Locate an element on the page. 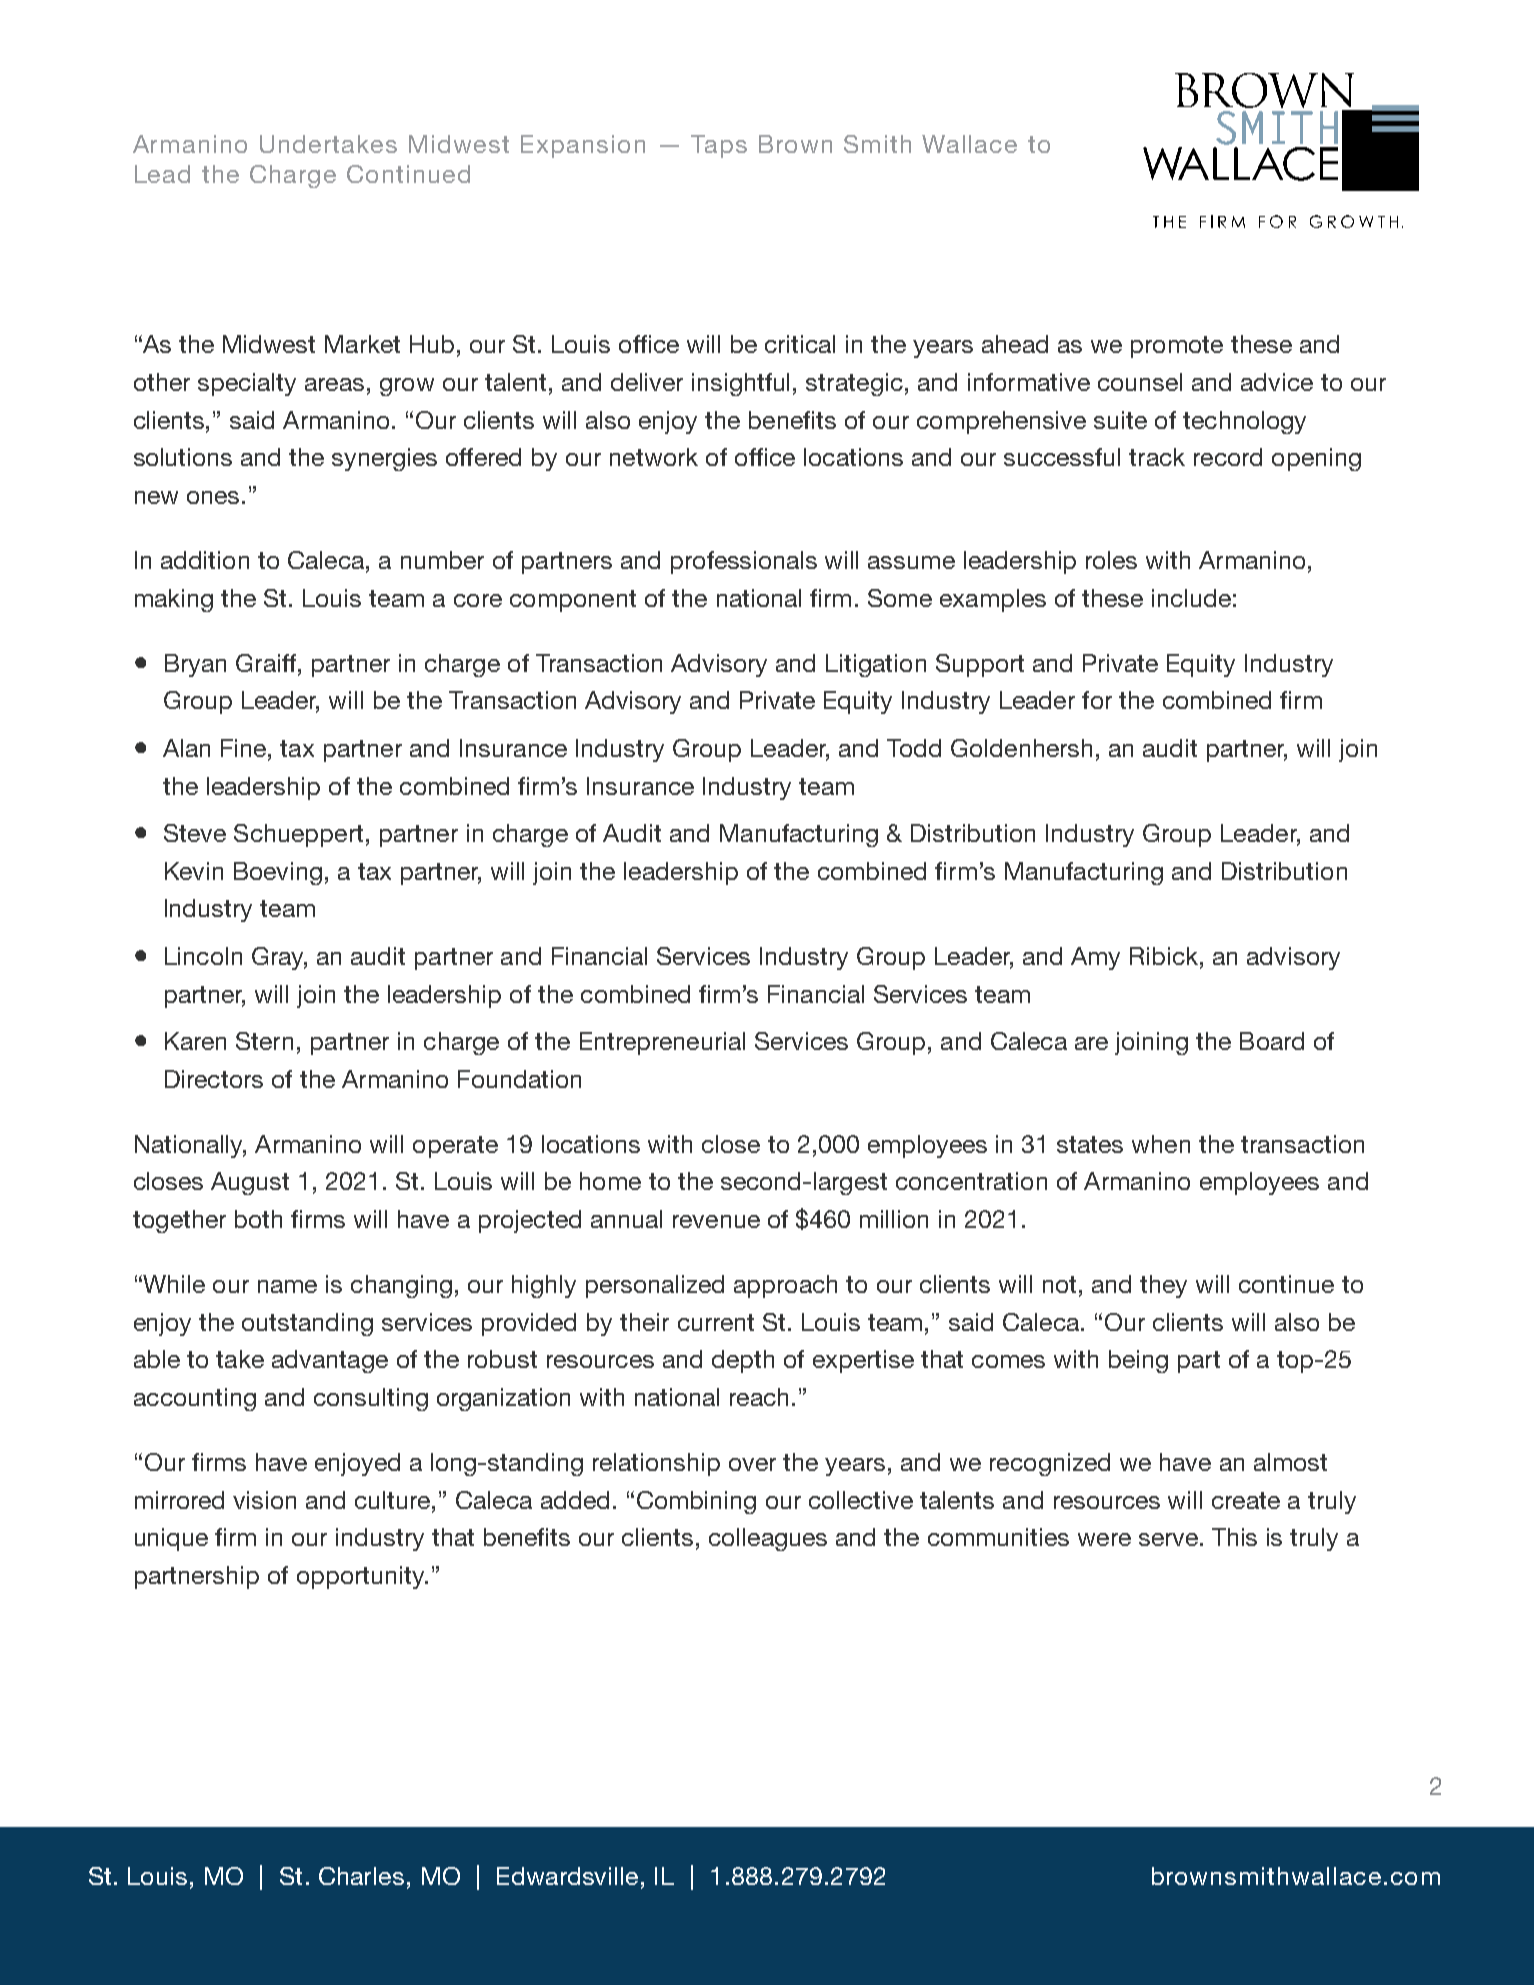  consulting is located at coordinates (371, 1399).
